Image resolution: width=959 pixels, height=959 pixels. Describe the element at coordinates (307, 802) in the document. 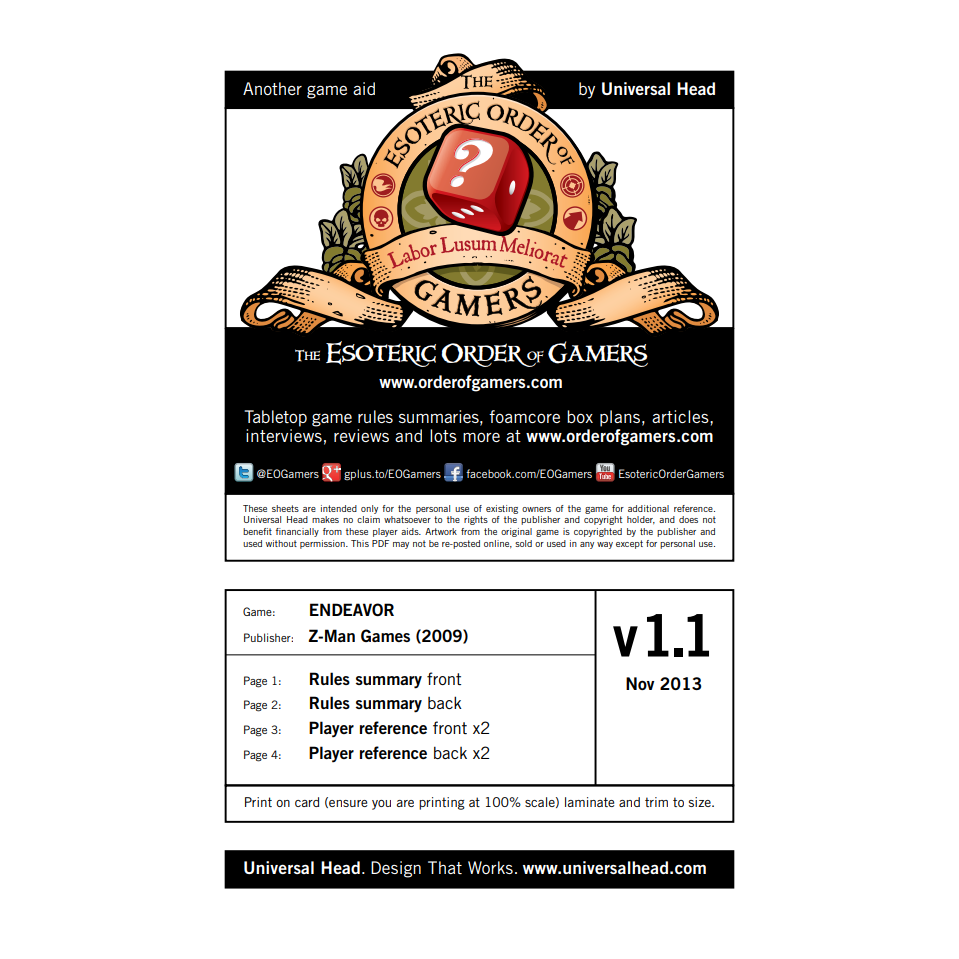

I see `card` at that location.
